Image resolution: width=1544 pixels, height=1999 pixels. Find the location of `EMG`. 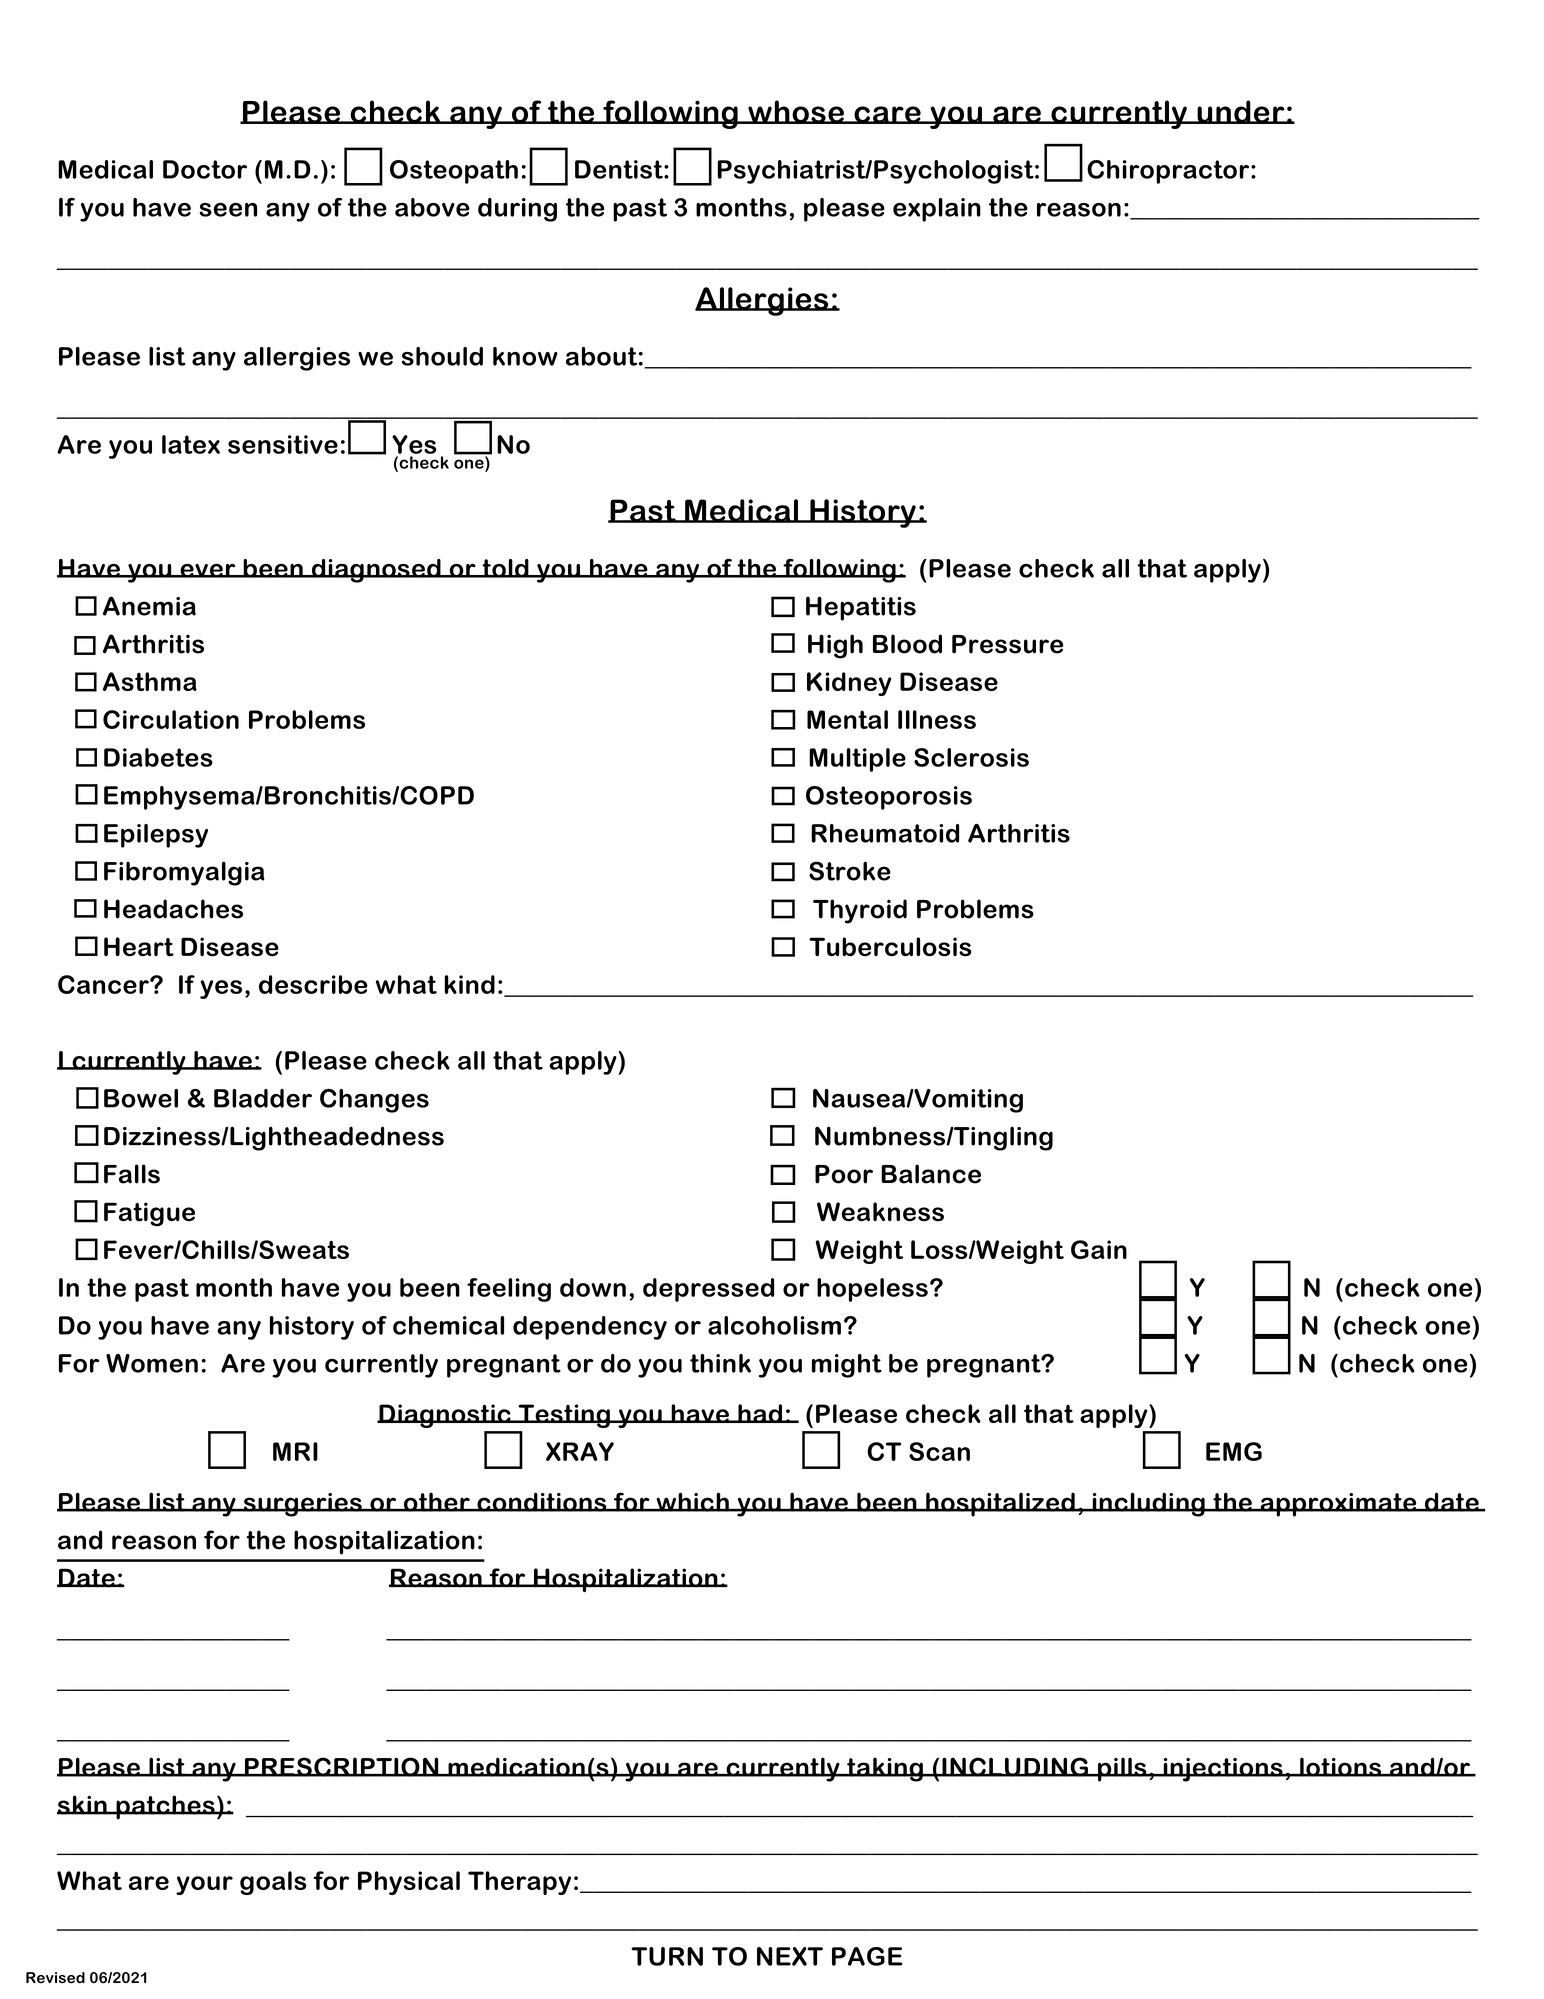

EMG is located at coordinates (1234, 1451).
